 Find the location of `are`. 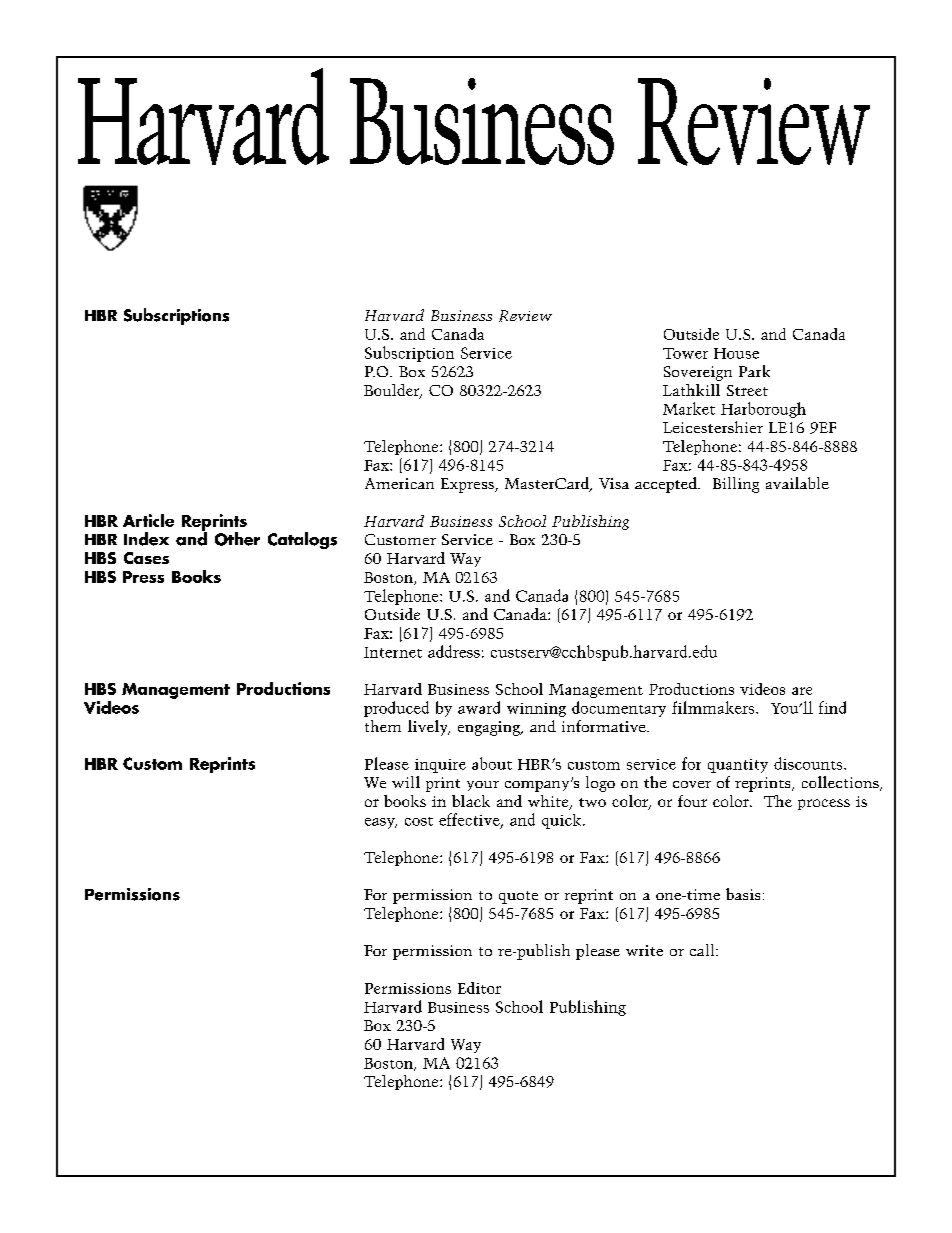

are is located at coordinates (802, 691).
